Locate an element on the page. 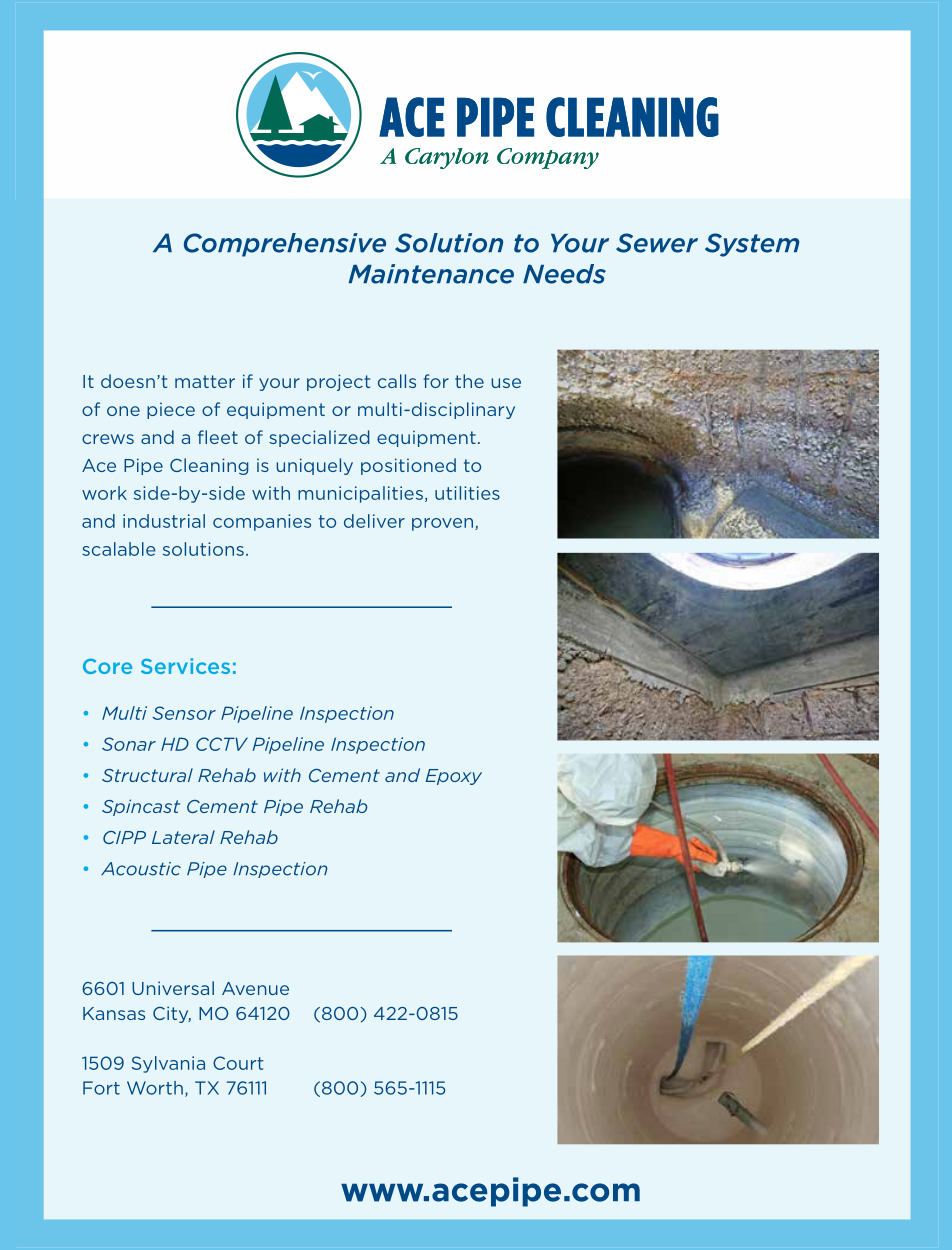 Image resolution: width=952 pixels, height=1250 pixels. Avenue is located at coordinates (255, 988).
